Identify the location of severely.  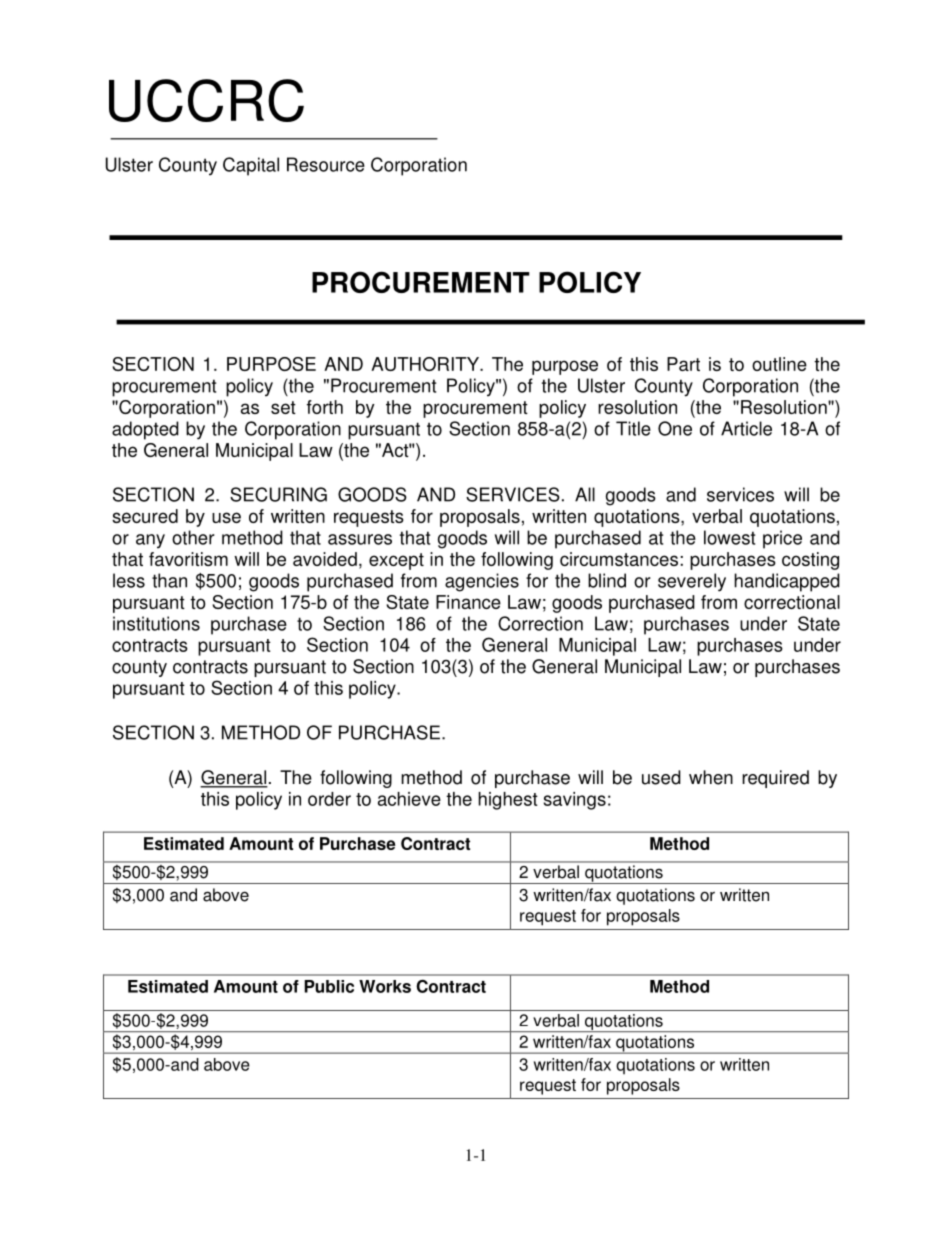
(692, 582).
